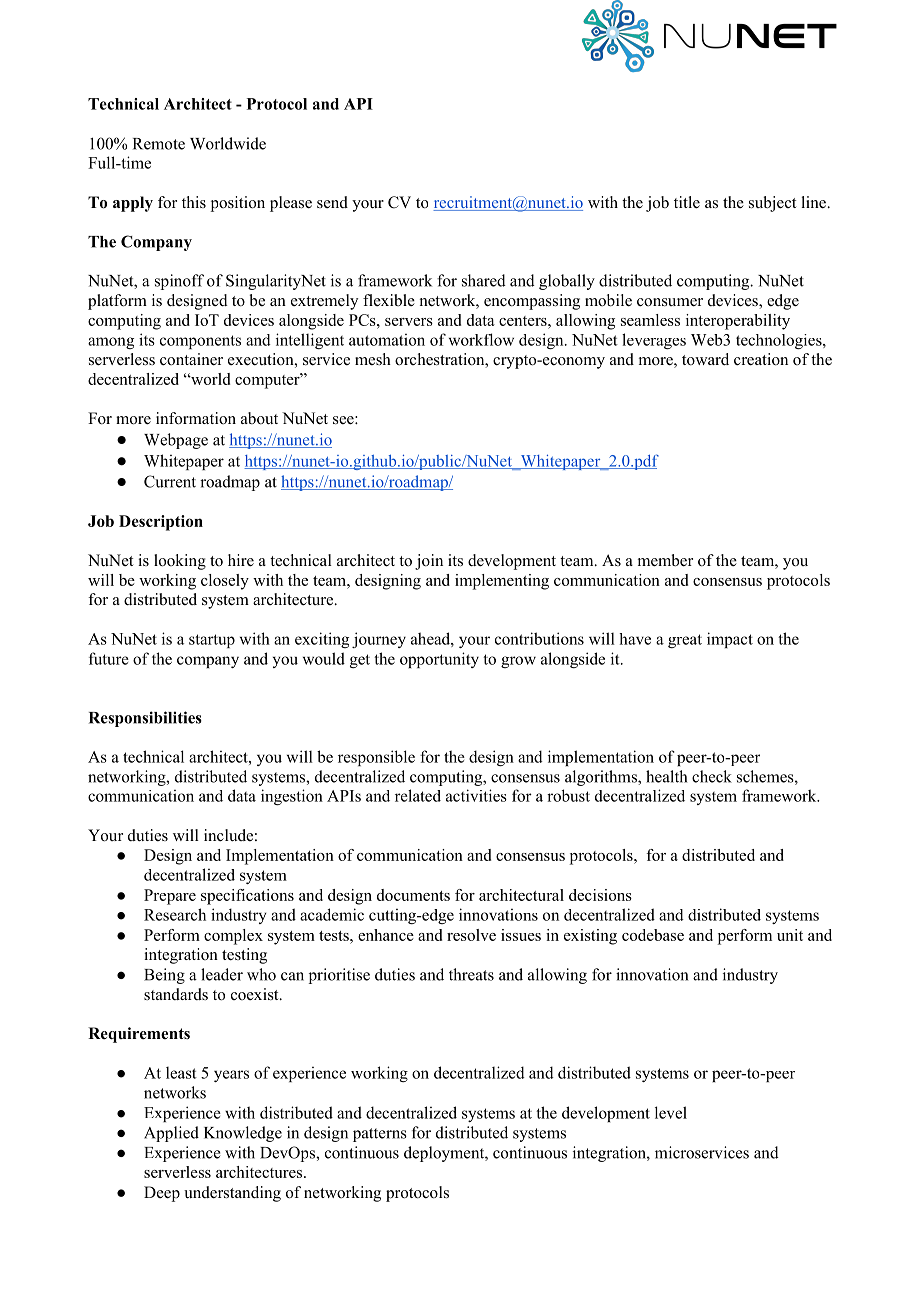 Image resolution: width=924 pixels, height=1308 pixels. What do you see at coordinates (194, 202) in the document?
I see `this` at bounding box center [194, 202].
